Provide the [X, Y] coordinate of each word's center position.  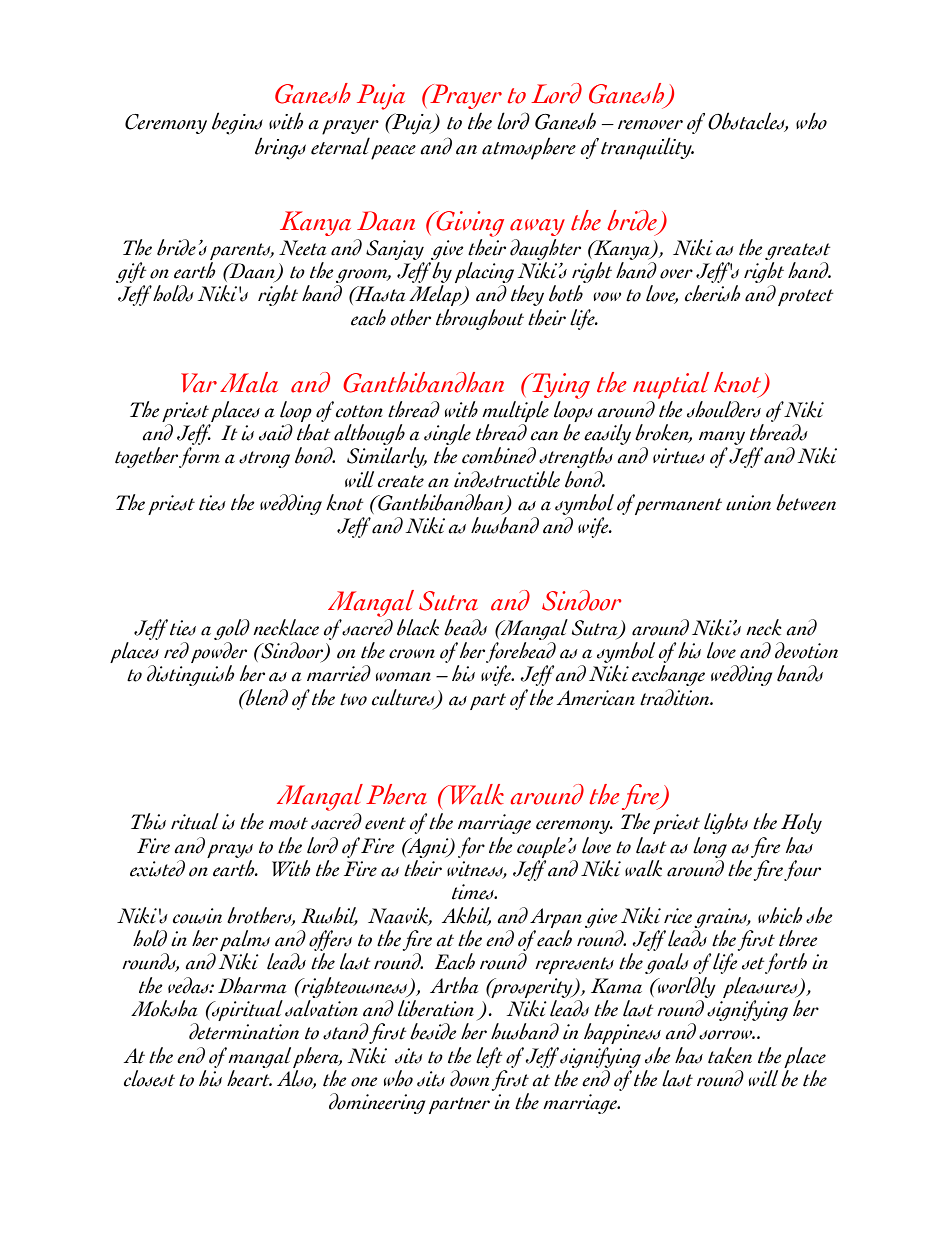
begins [237, 123]
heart [249, 1078]
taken [730, 1055]
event [385, 823]
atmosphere [529, 148]
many [722, 438]
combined [499, 455]
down [469, 1078]
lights [726, 823]
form [199, 457]
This [148, 821]
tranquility [647, 148]
